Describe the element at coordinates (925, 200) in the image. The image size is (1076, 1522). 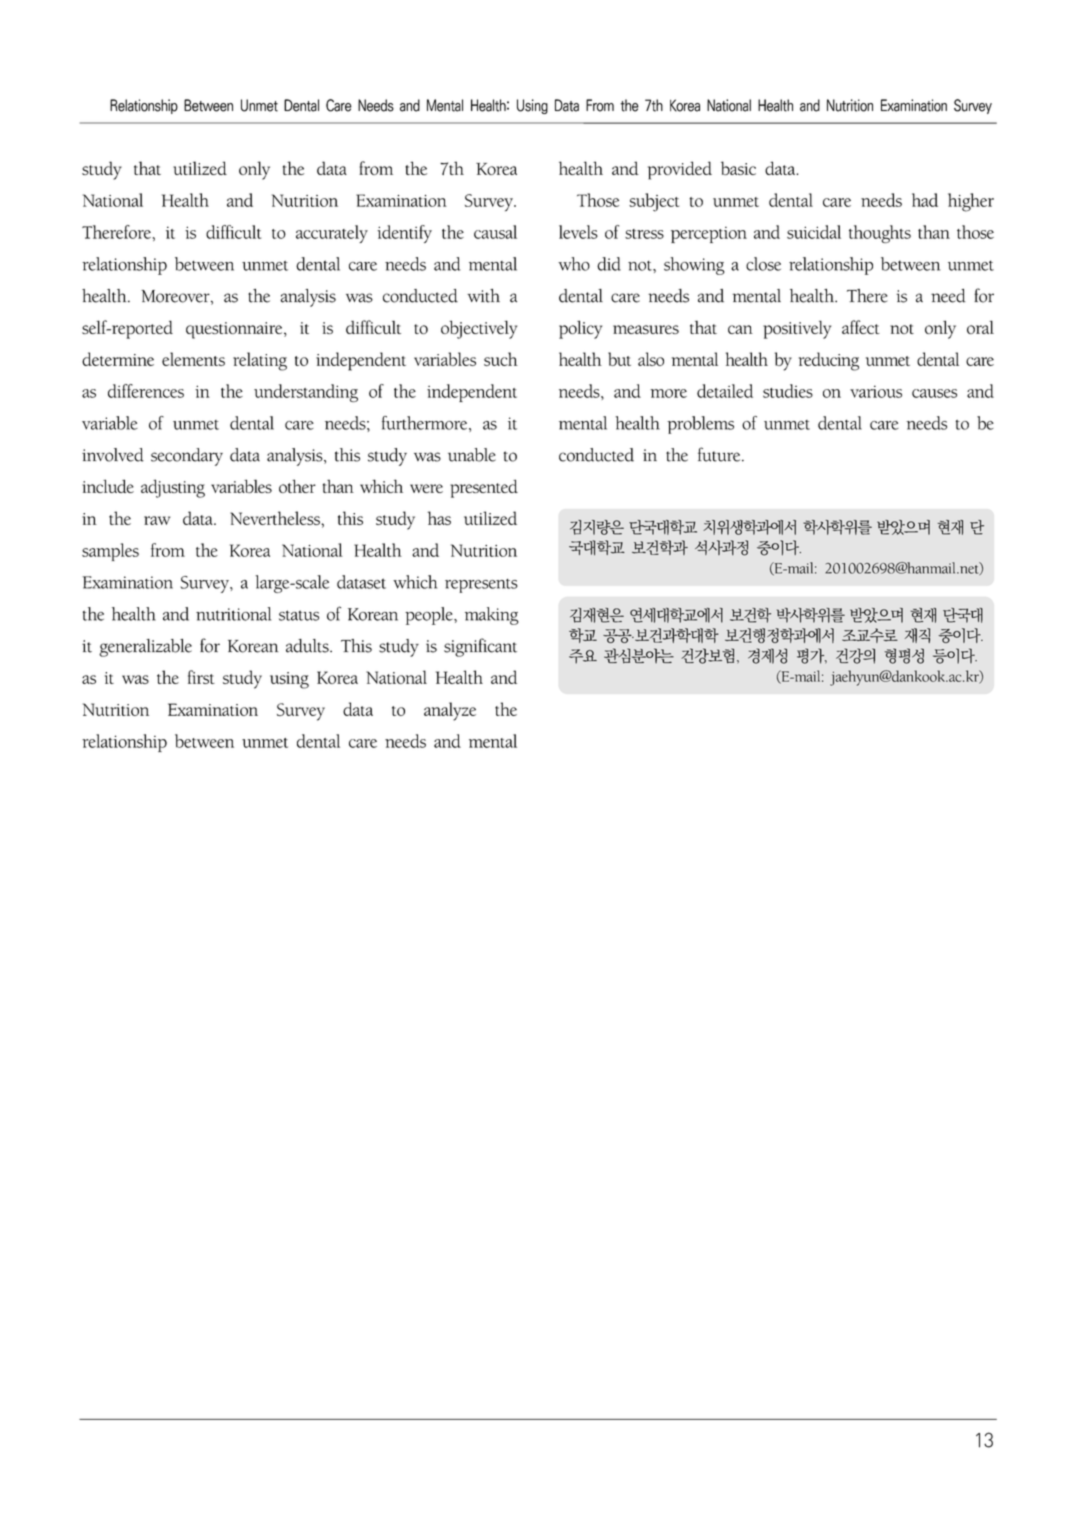
I see `had` at that location.
